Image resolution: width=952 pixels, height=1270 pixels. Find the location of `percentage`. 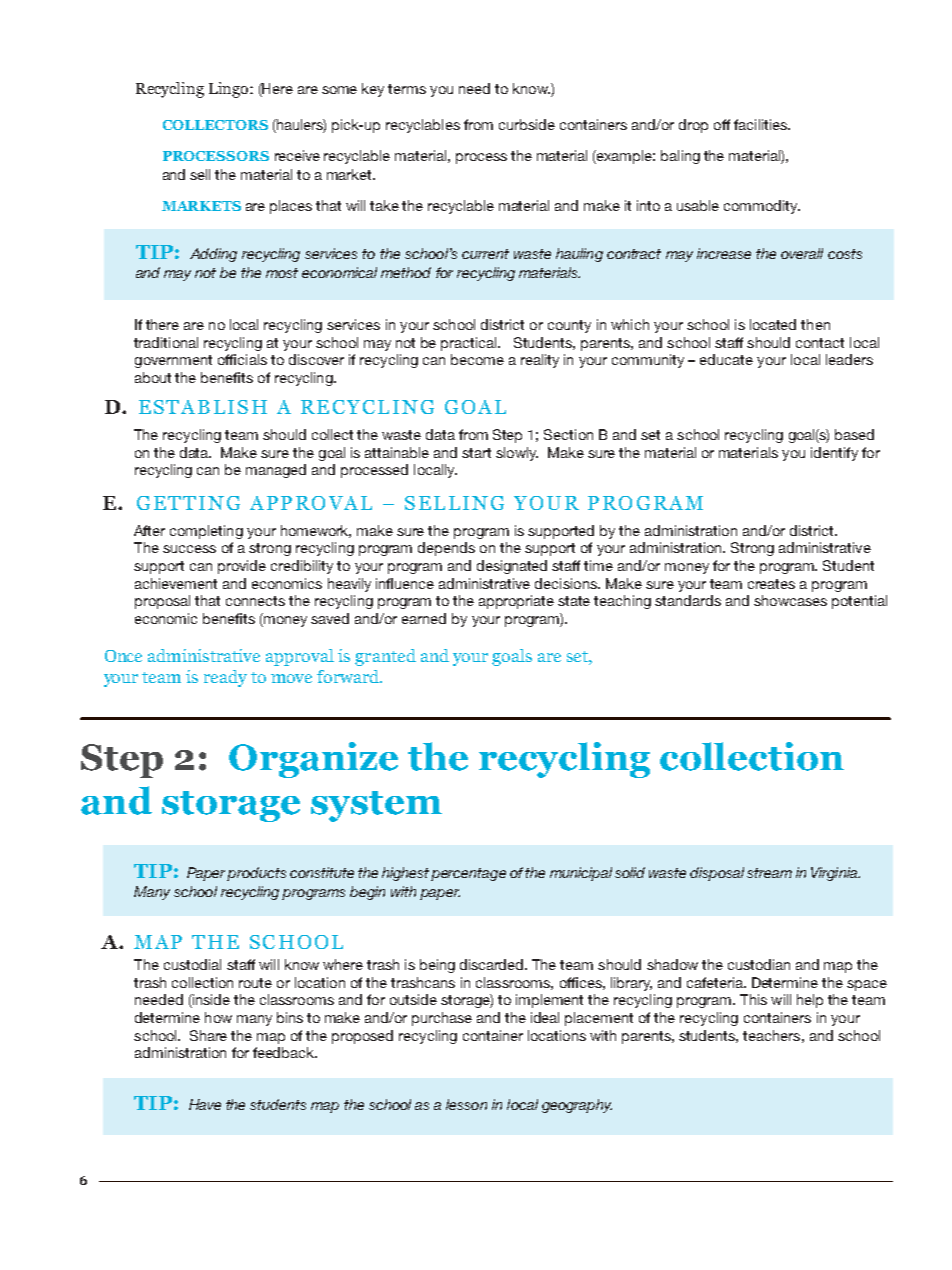

percentage is located at coordinates (468, 874).
